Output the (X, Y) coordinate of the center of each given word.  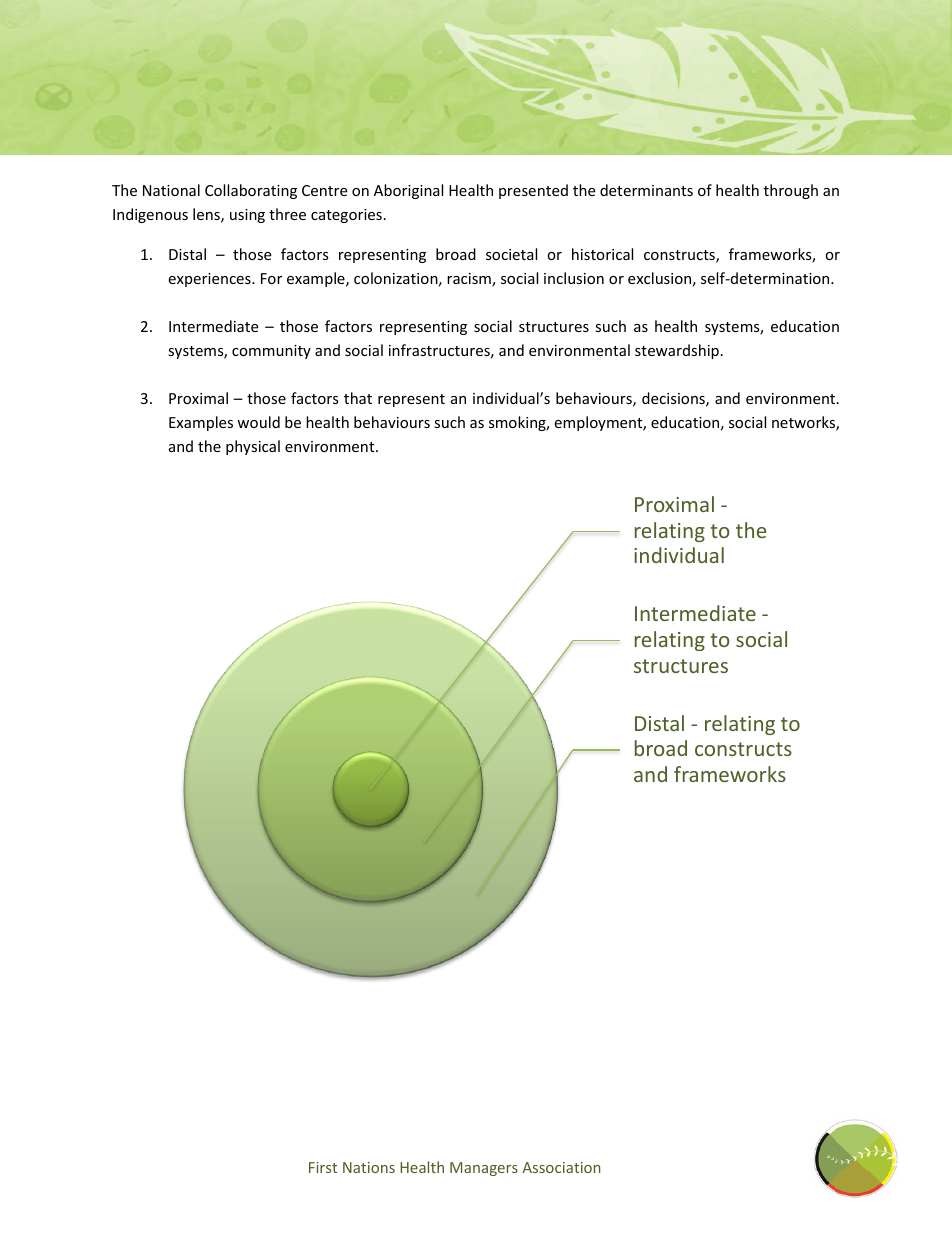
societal (511, 254)
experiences (210, 280)
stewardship (677, 351)
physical (253, 447)
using (247, 216)
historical (602, 254)
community (271, 352)
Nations (369, 1167)
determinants (646, 190)
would (258, 422)
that (358, 398)
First (323, 1167)
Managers (484, 1169)
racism (470, 280)
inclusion (574, 278)
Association (561, 1167)
